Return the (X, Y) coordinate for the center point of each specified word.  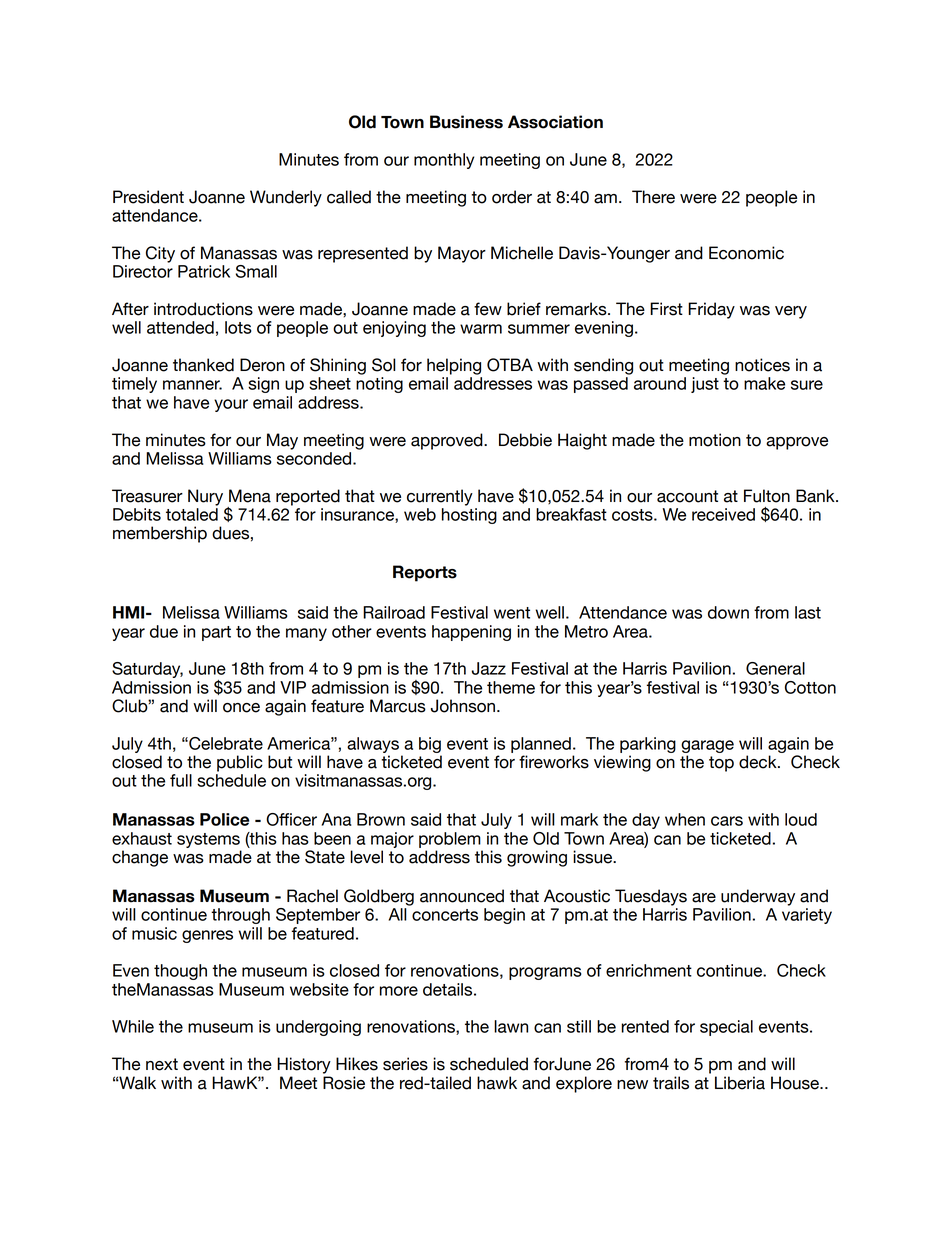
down (728, 612)
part (216, 633)
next (162, 1064)
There (653, 197)
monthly (444, 161)
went (512, 613)
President (148, 197)
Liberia (740, 1083)
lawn (511, 1026)
